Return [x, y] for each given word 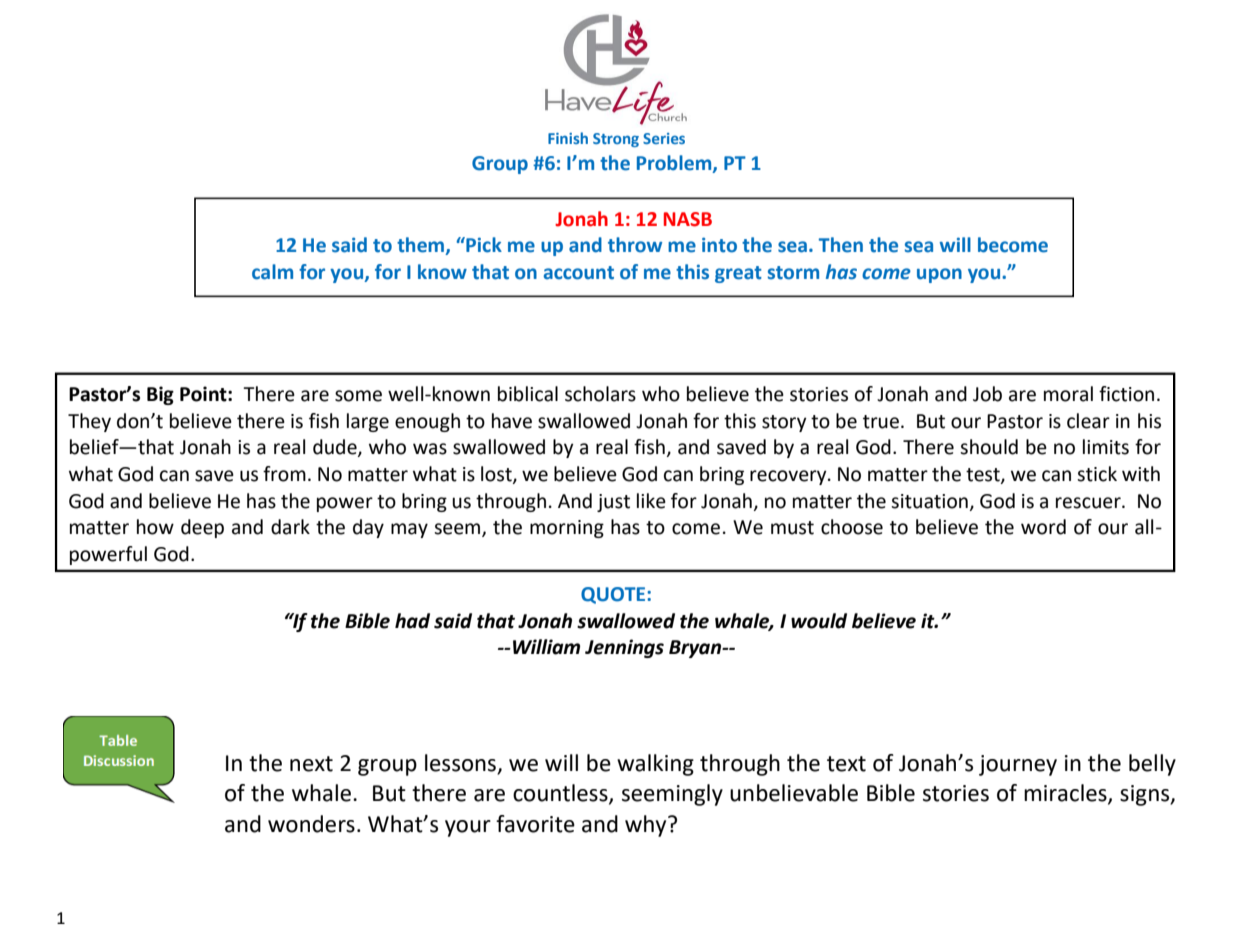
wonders [311, 824]
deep [202, 528]
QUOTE [614, 595]
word [1043, 527]
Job [987, 394]
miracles [1066, 794]
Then [841, 245]
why [647, 826]
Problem [675, 163]
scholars [600, 394]
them [422, 246]
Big [160, 395]
